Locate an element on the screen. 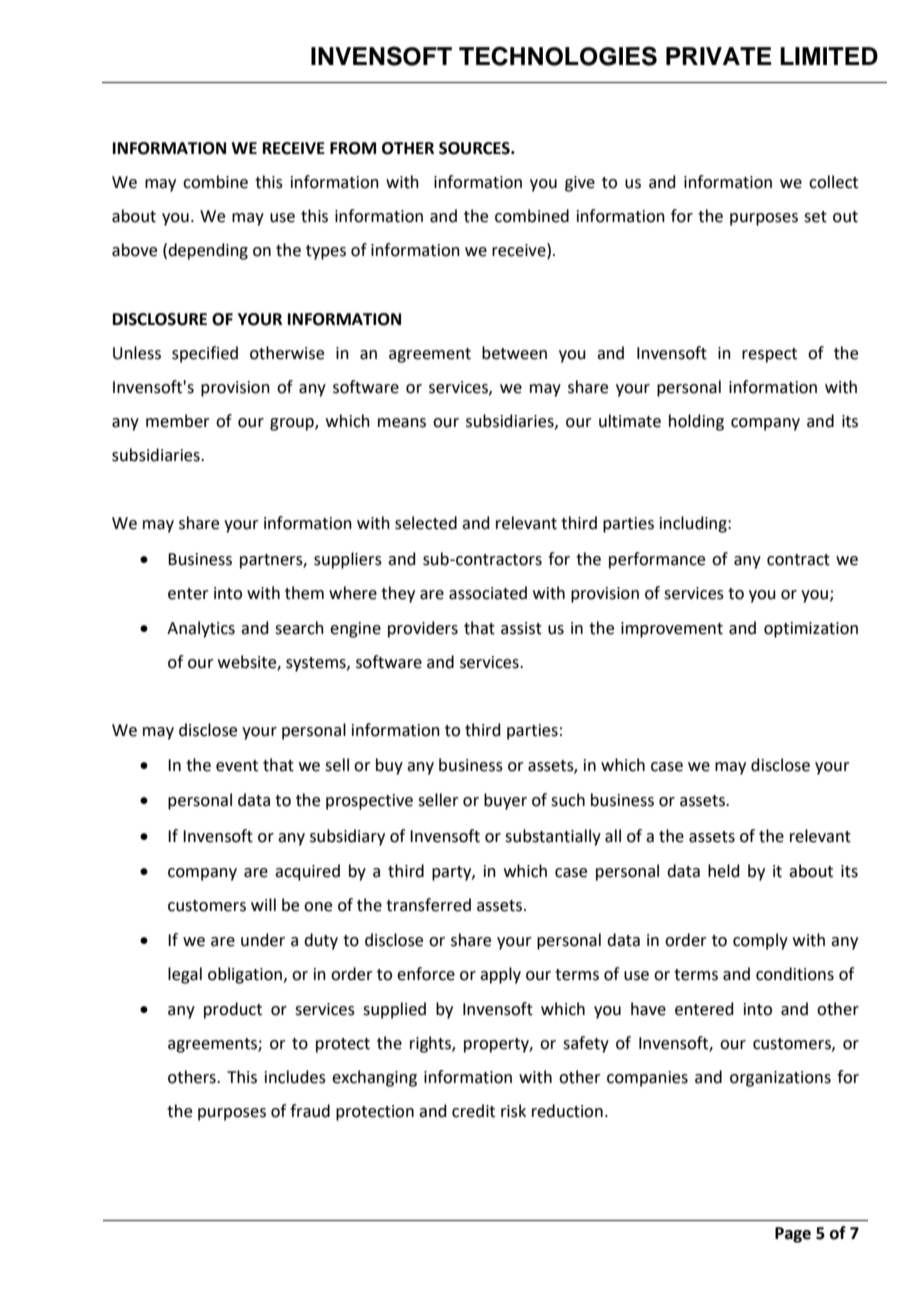  specified is located at coordinates (205, 354).
